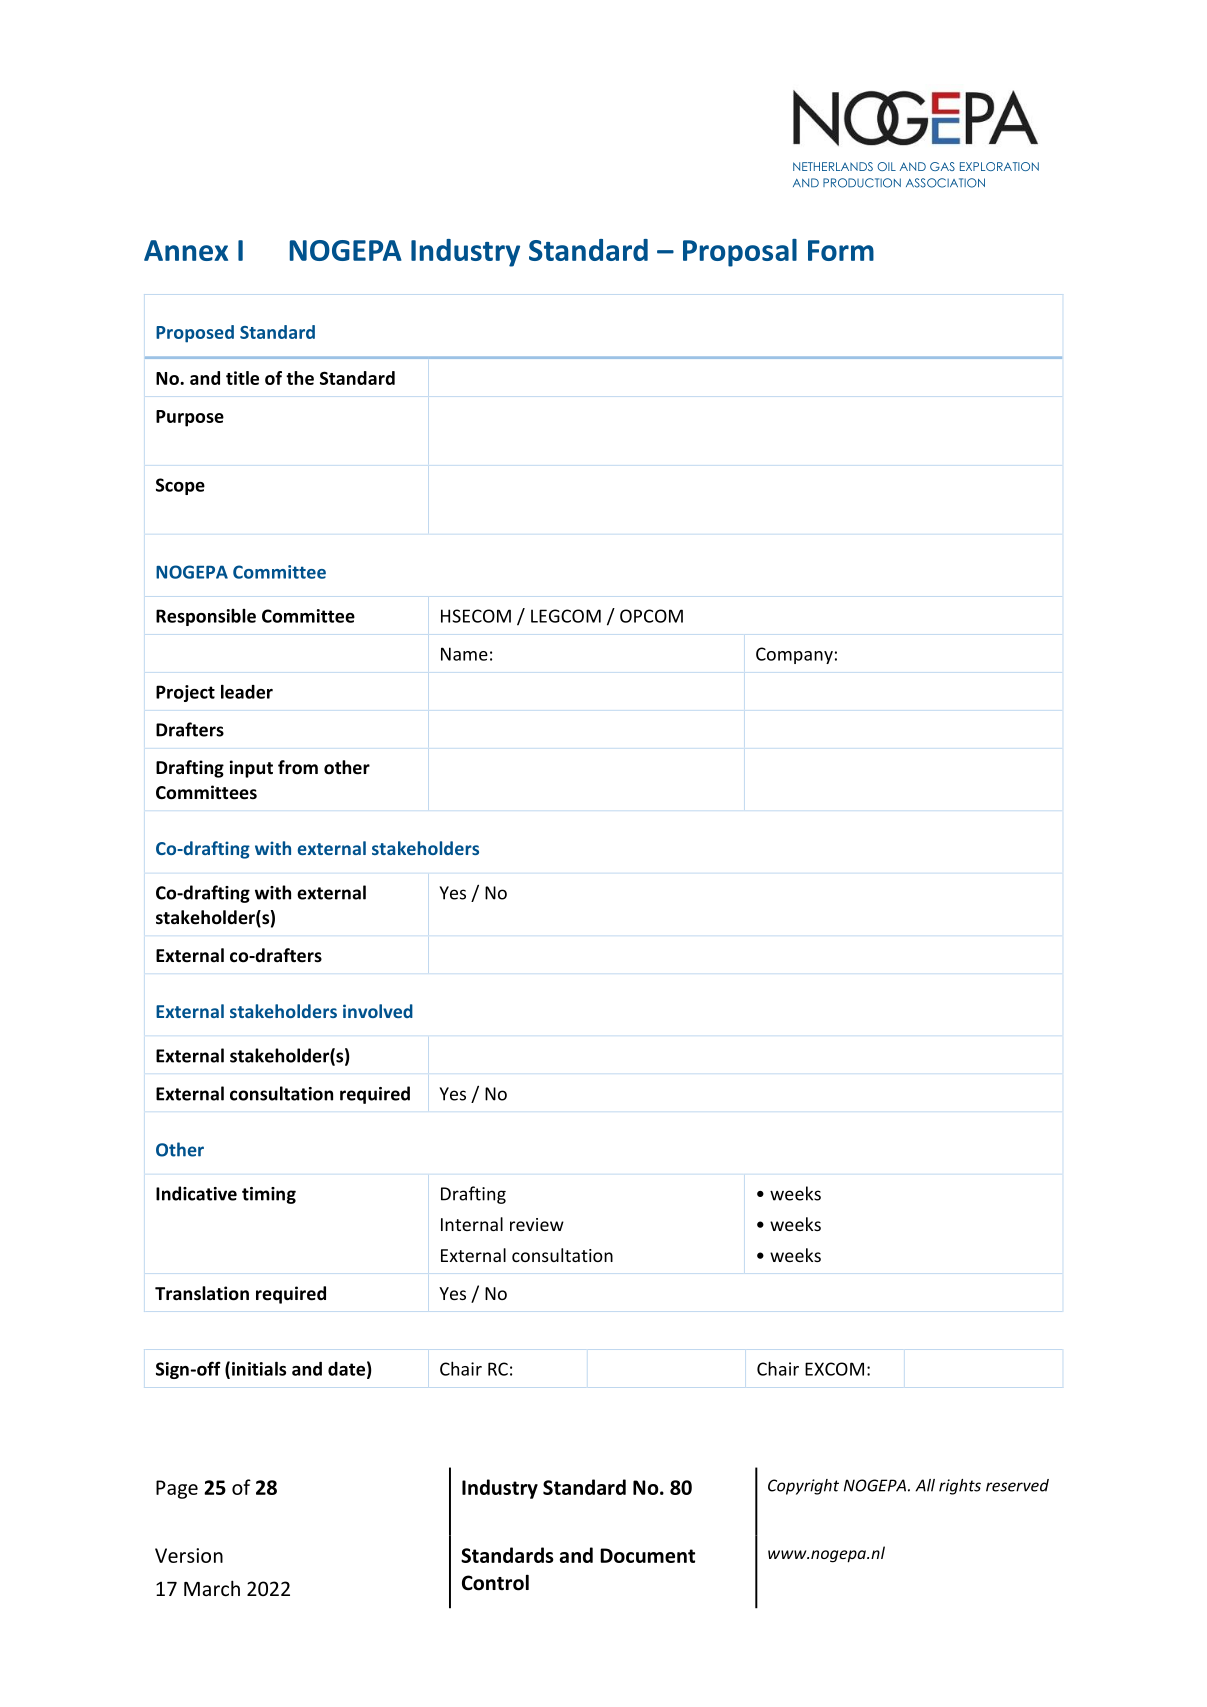 Image resolution: width=1207 pixels, height=1707 pixels. What do you see at coordinates (945, 183) in the screenshot?
I see `ASSOCIATION` at bounding box center [945, 183].
